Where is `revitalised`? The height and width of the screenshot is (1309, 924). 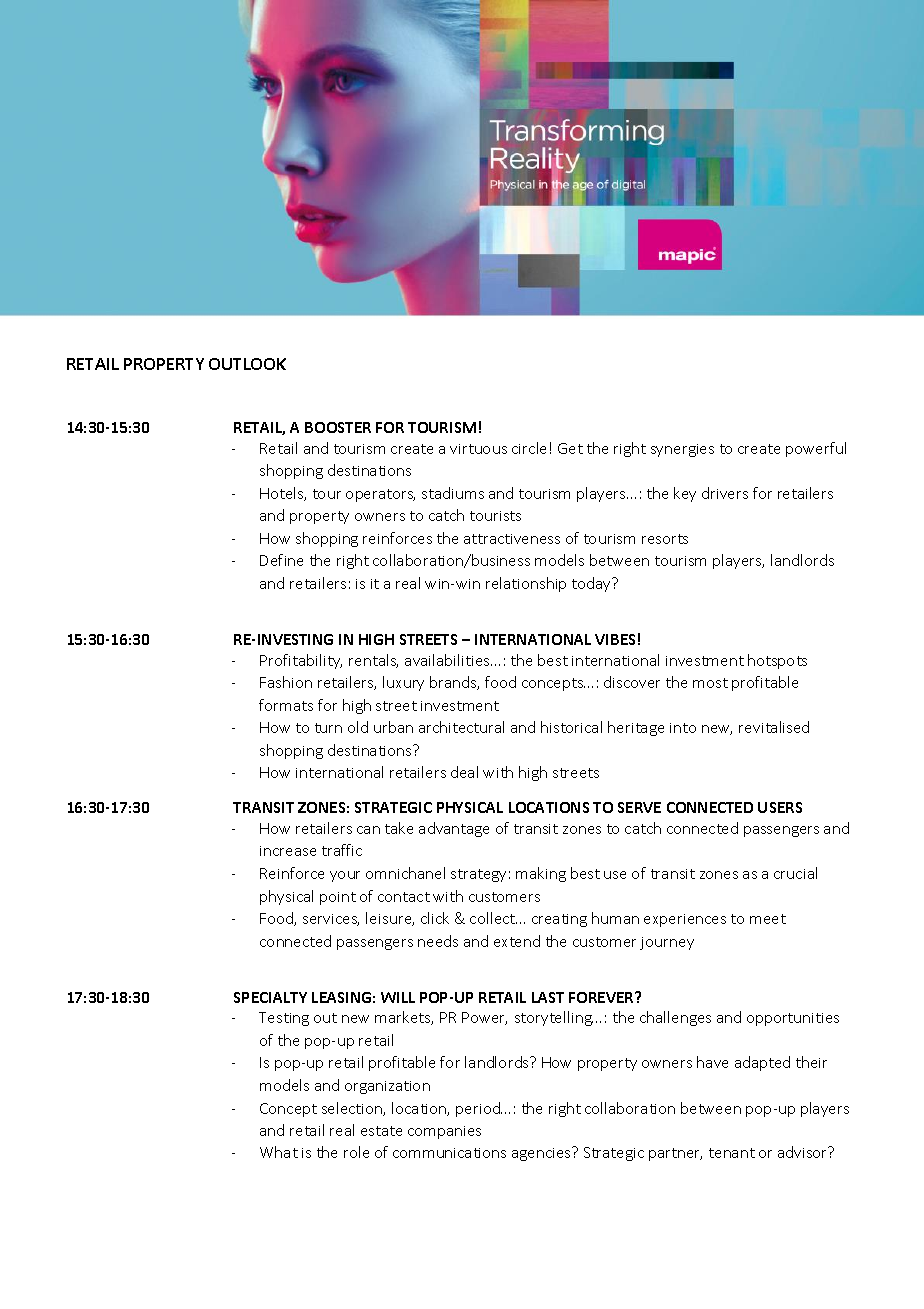
revitalised is located at coordinates (774, 727).
